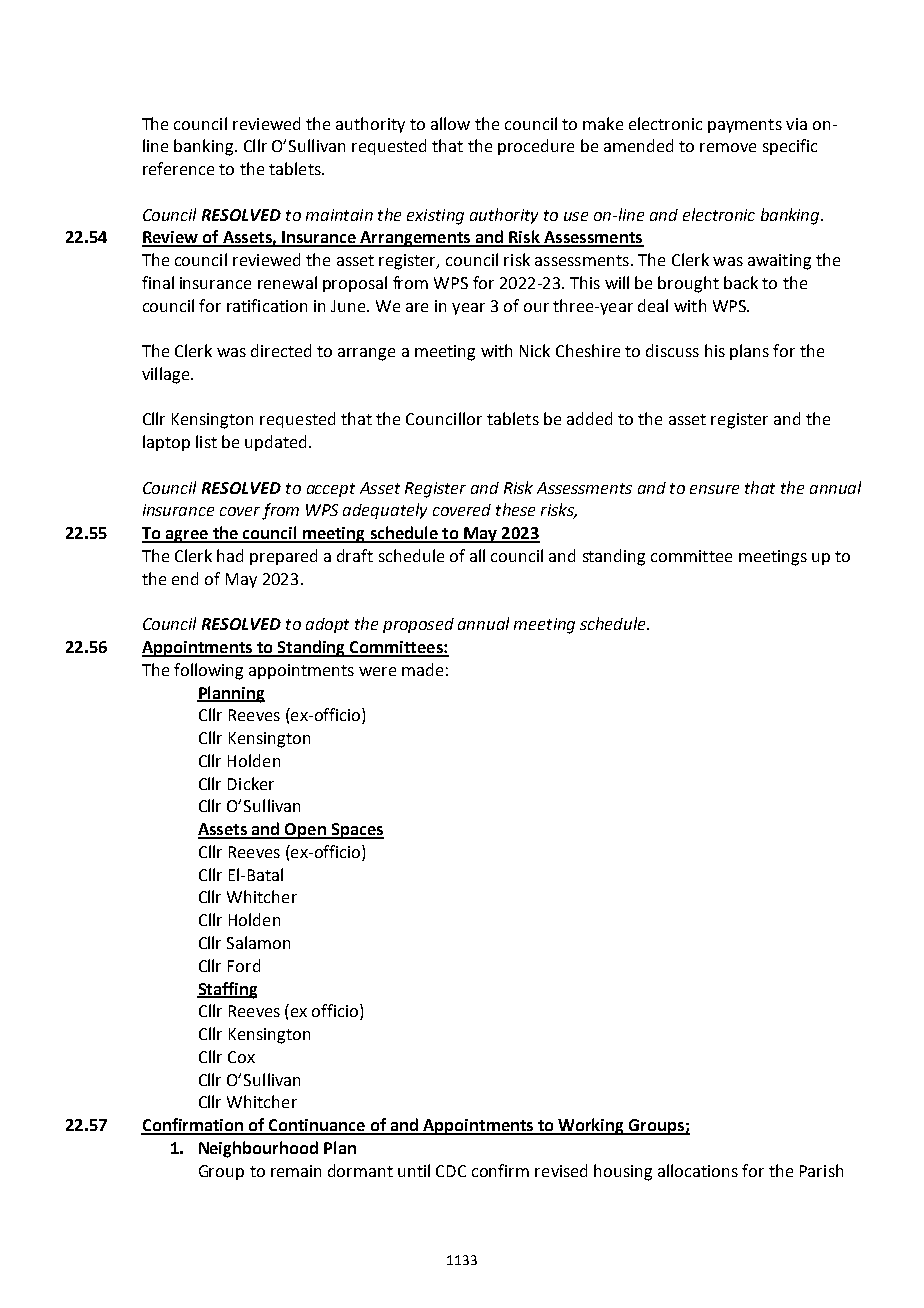 The image size is (924, 1308). I want to click on Nick, so click(535, 350).
